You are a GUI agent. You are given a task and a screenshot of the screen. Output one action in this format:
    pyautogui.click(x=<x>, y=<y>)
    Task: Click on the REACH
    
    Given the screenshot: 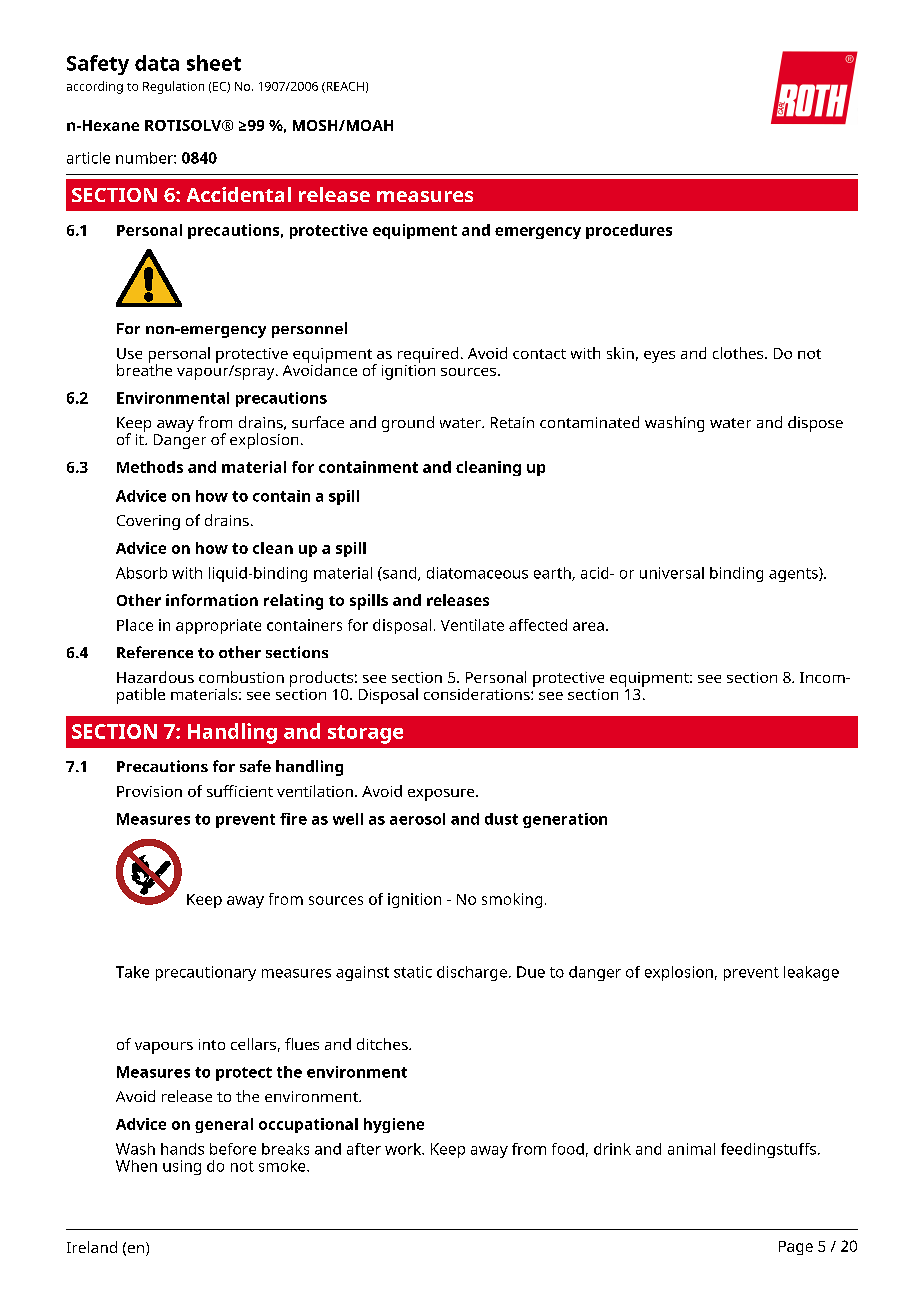 What is the action you would take?
    pyautogui.click(x=344, y=87)
